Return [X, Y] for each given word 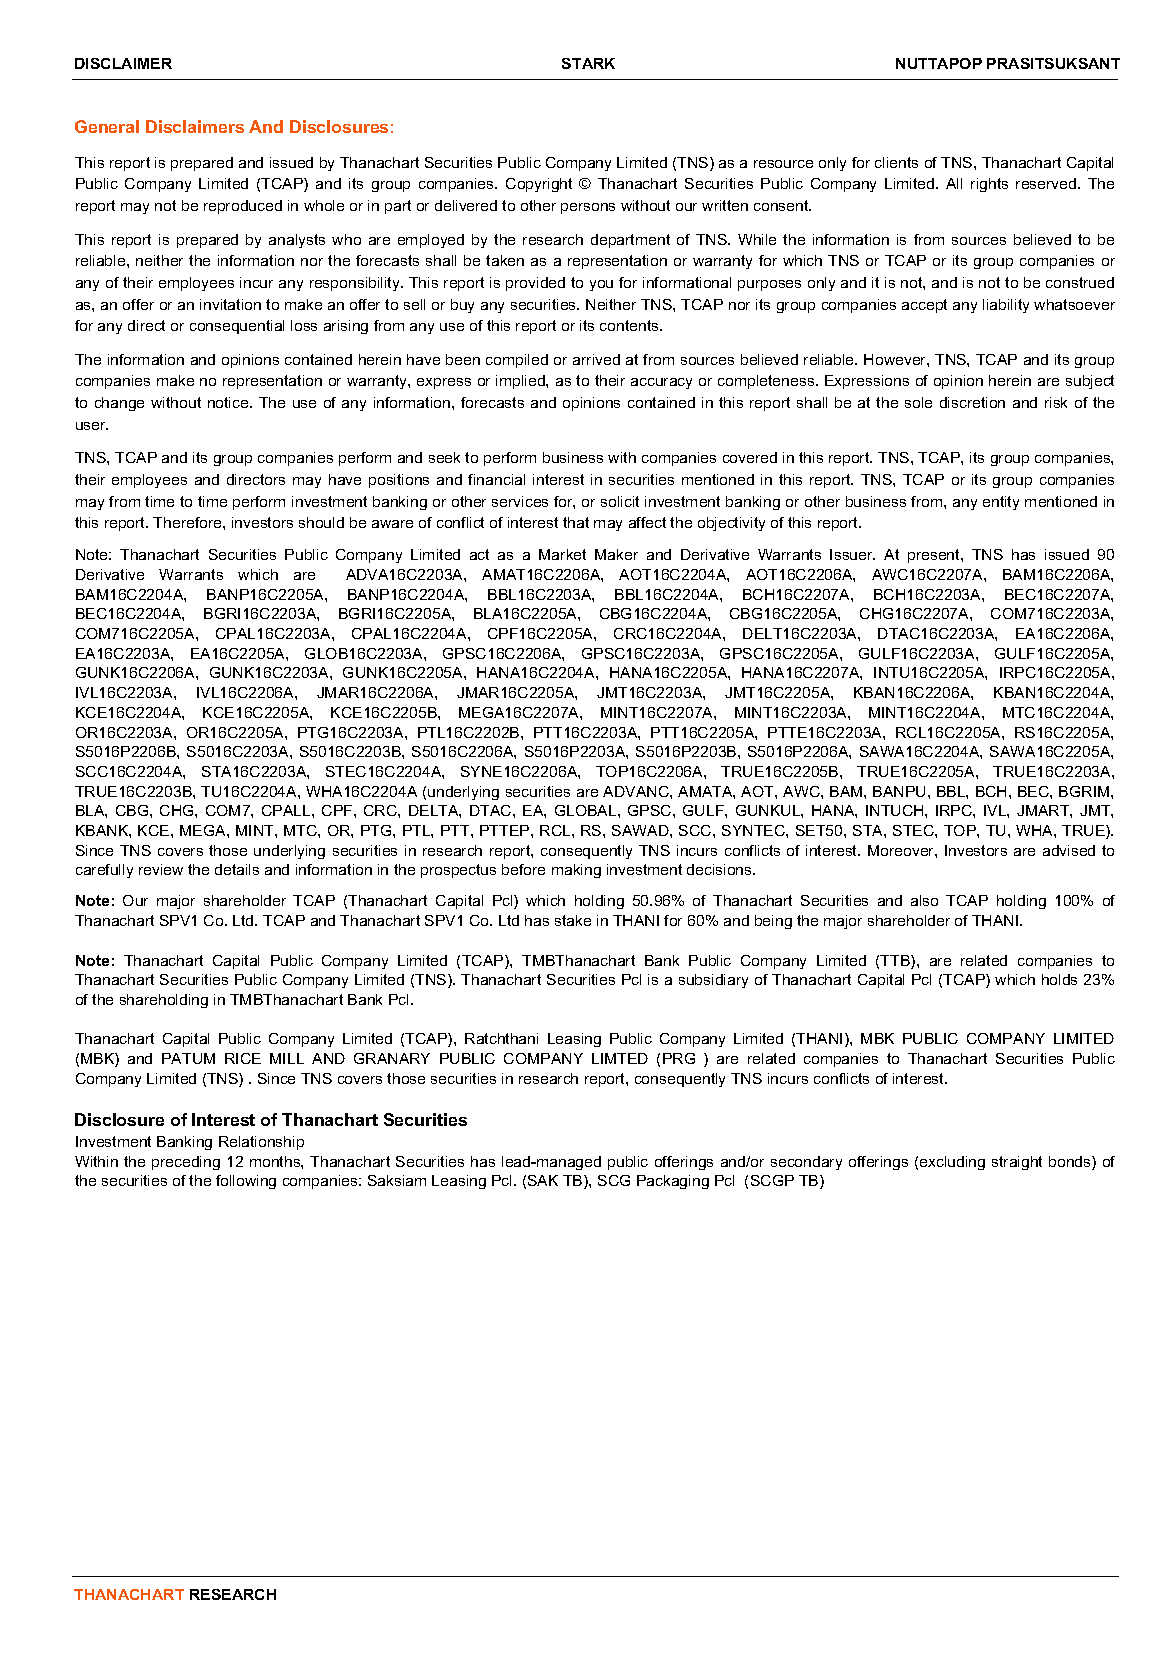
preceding [186, 1163]
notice [229, 402]
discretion [972, 402]
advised [1069, 850]
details [237, 869]
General [107, 126]
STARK [588, 63]
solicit [620, 501]
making [576, 871]
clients [896, 162]
